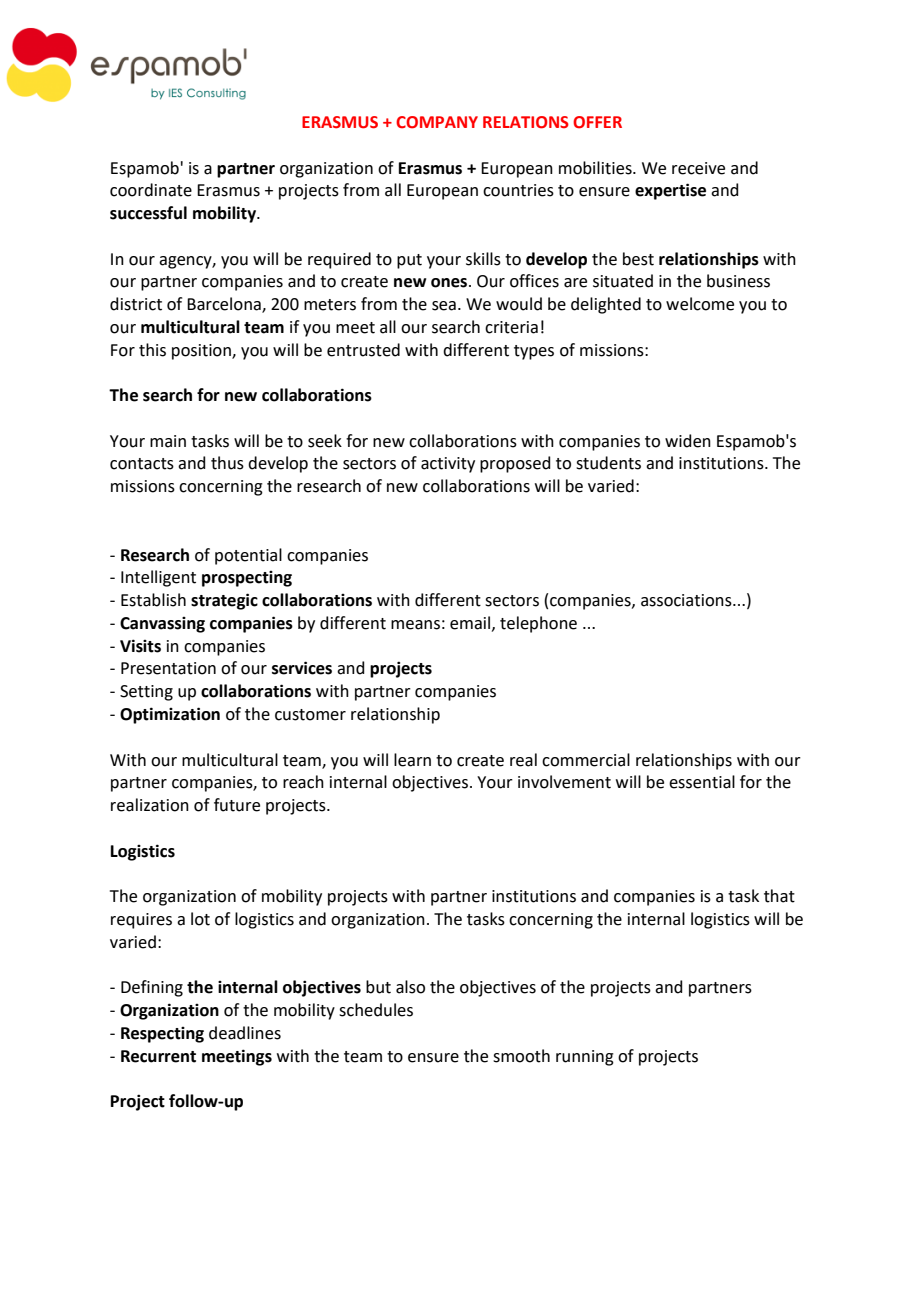 This image has width=924, height=1309. What do you see at coordinates (245, 1033) in the image?
I see `deadlines` at bounding box center [245, 1033].
